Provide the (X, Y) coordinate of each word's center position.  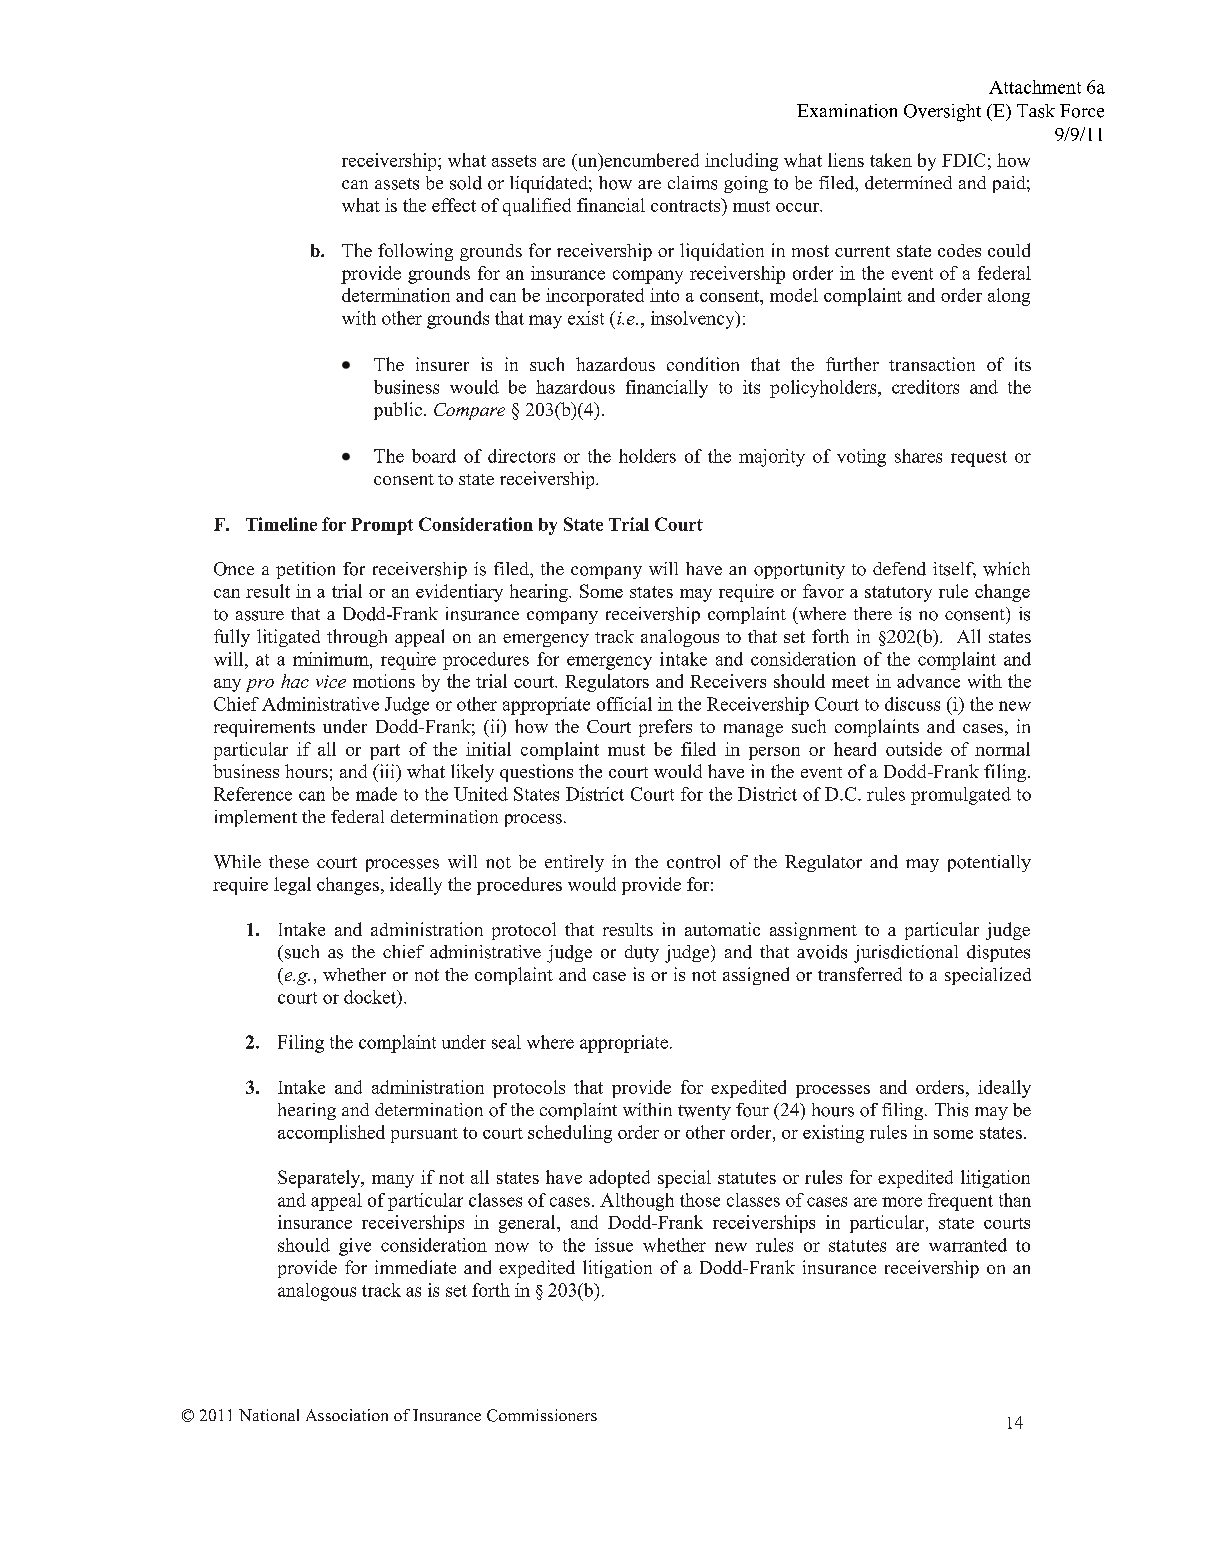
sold (466, 183)
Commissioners (542, 1415)
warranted (968, 1245)
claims (692, 183)
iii (387, 771)
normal (1002, 749)
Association (347, 1415)
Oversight (942, 113)
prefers (665, 728)
